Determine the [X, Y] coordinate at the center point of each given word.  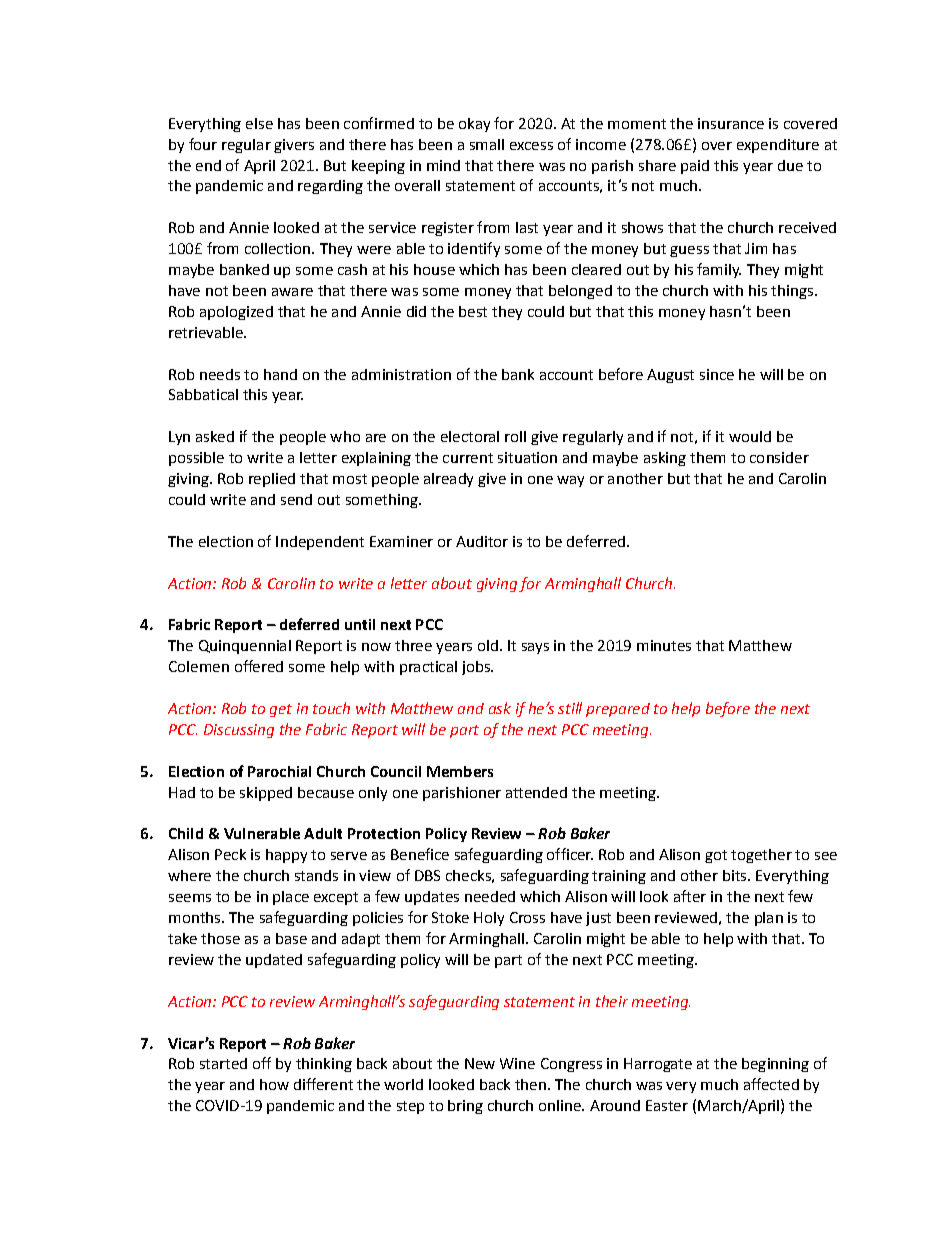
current [468, 458]
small [487, 144]
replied [272, 480]
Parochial [279, 771]
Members [460, 771]
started [223, 1063]
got [716, 856]
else [259, 123]
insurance [731, 123]
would [750, 436]
